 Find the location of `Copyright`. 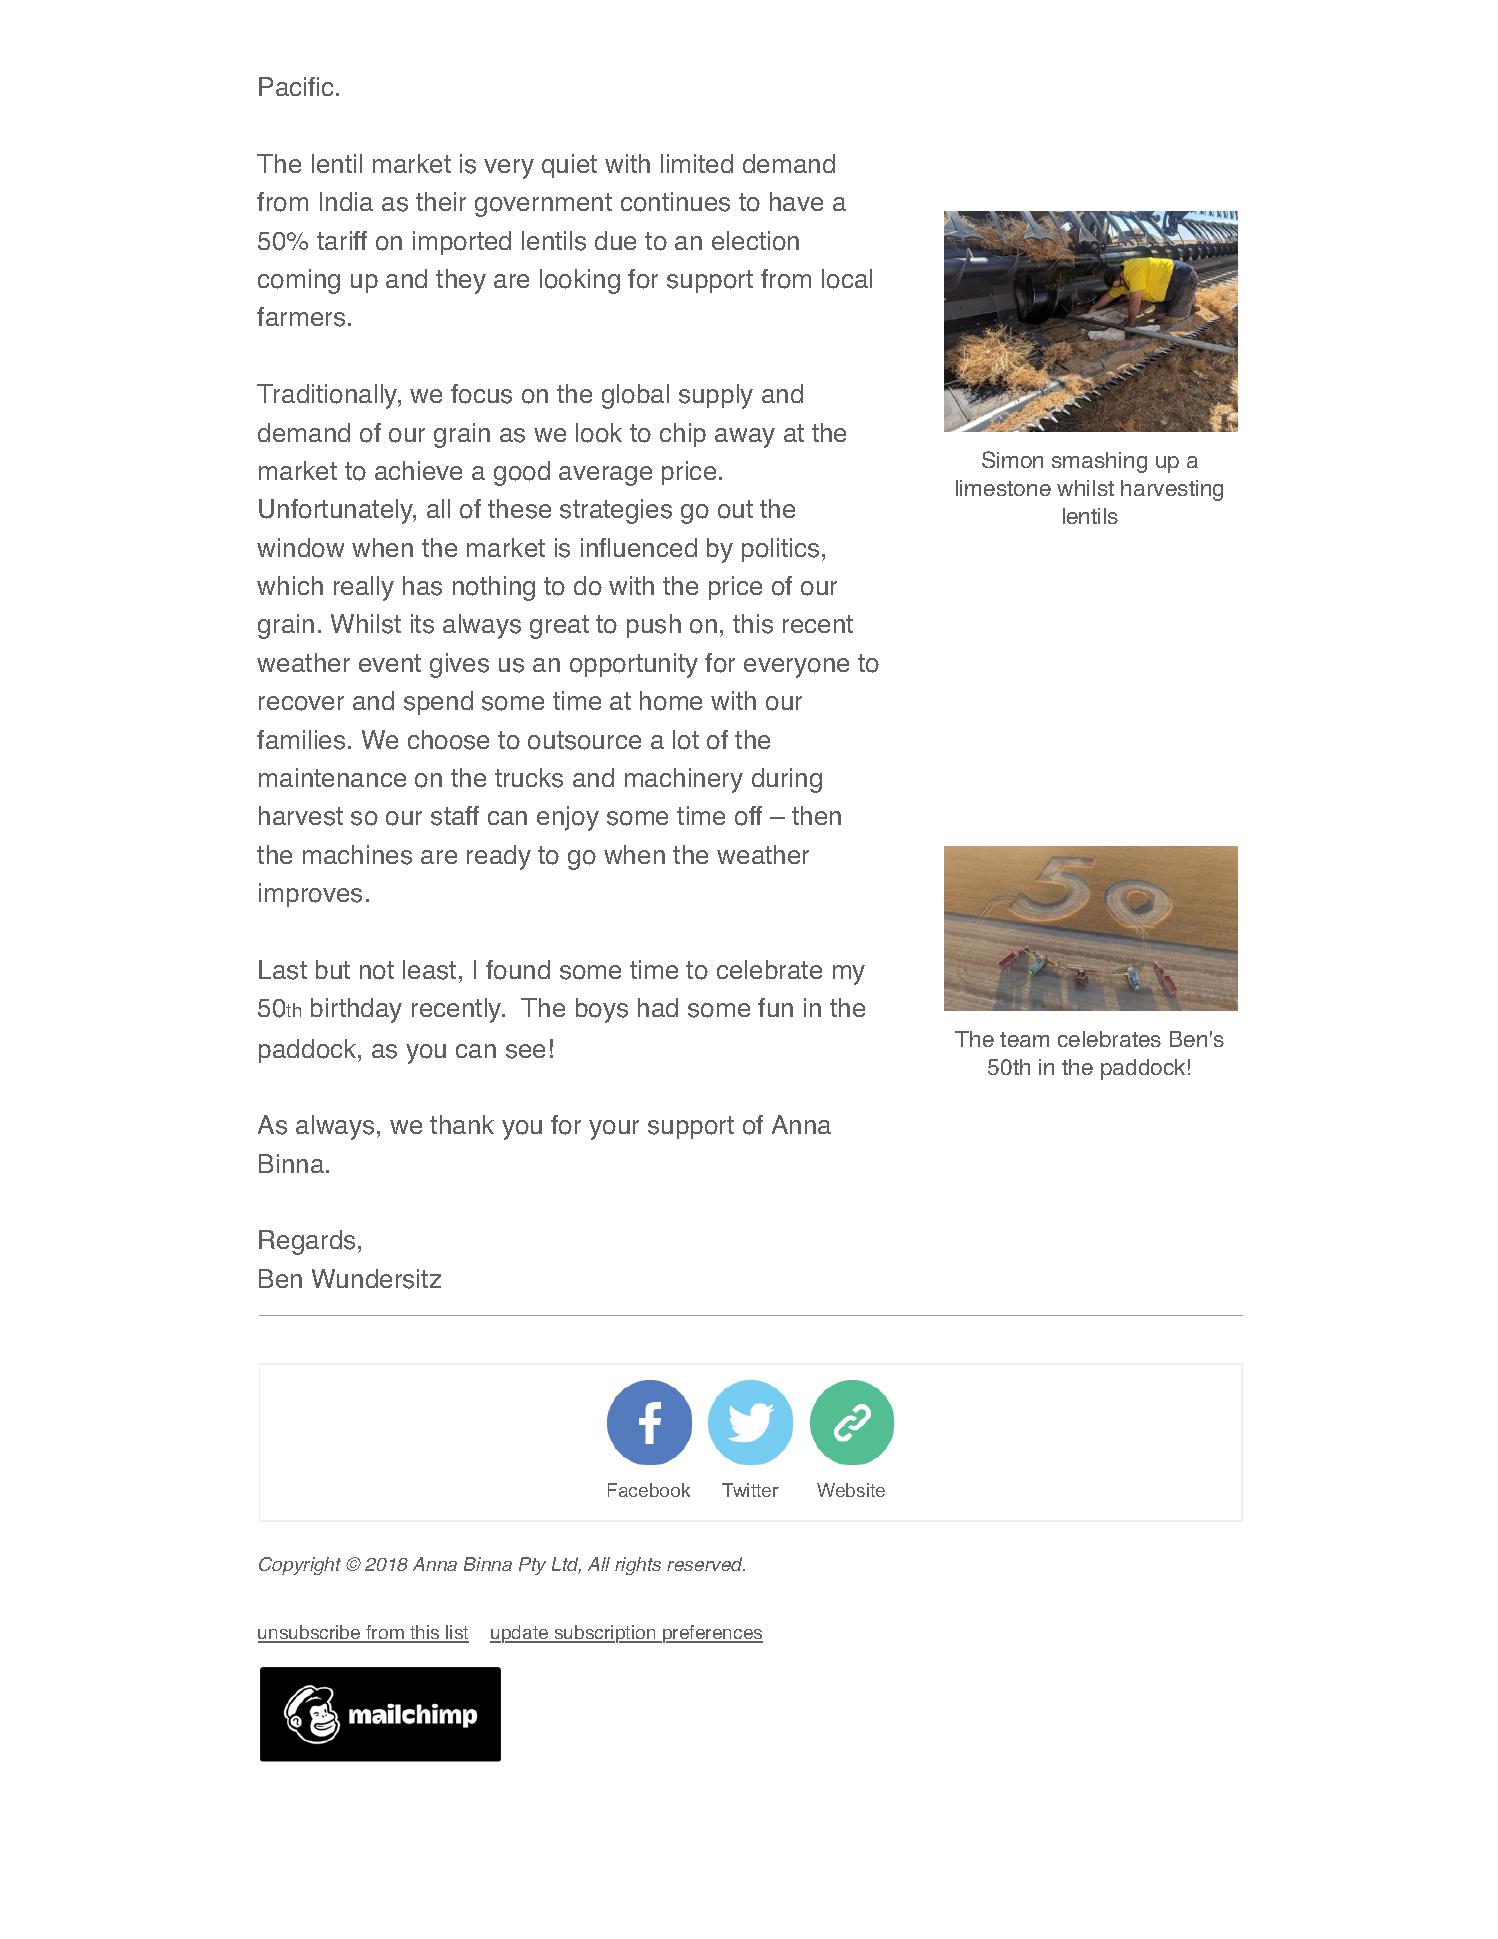

Copyright is located at coordinates (300, 1566).
